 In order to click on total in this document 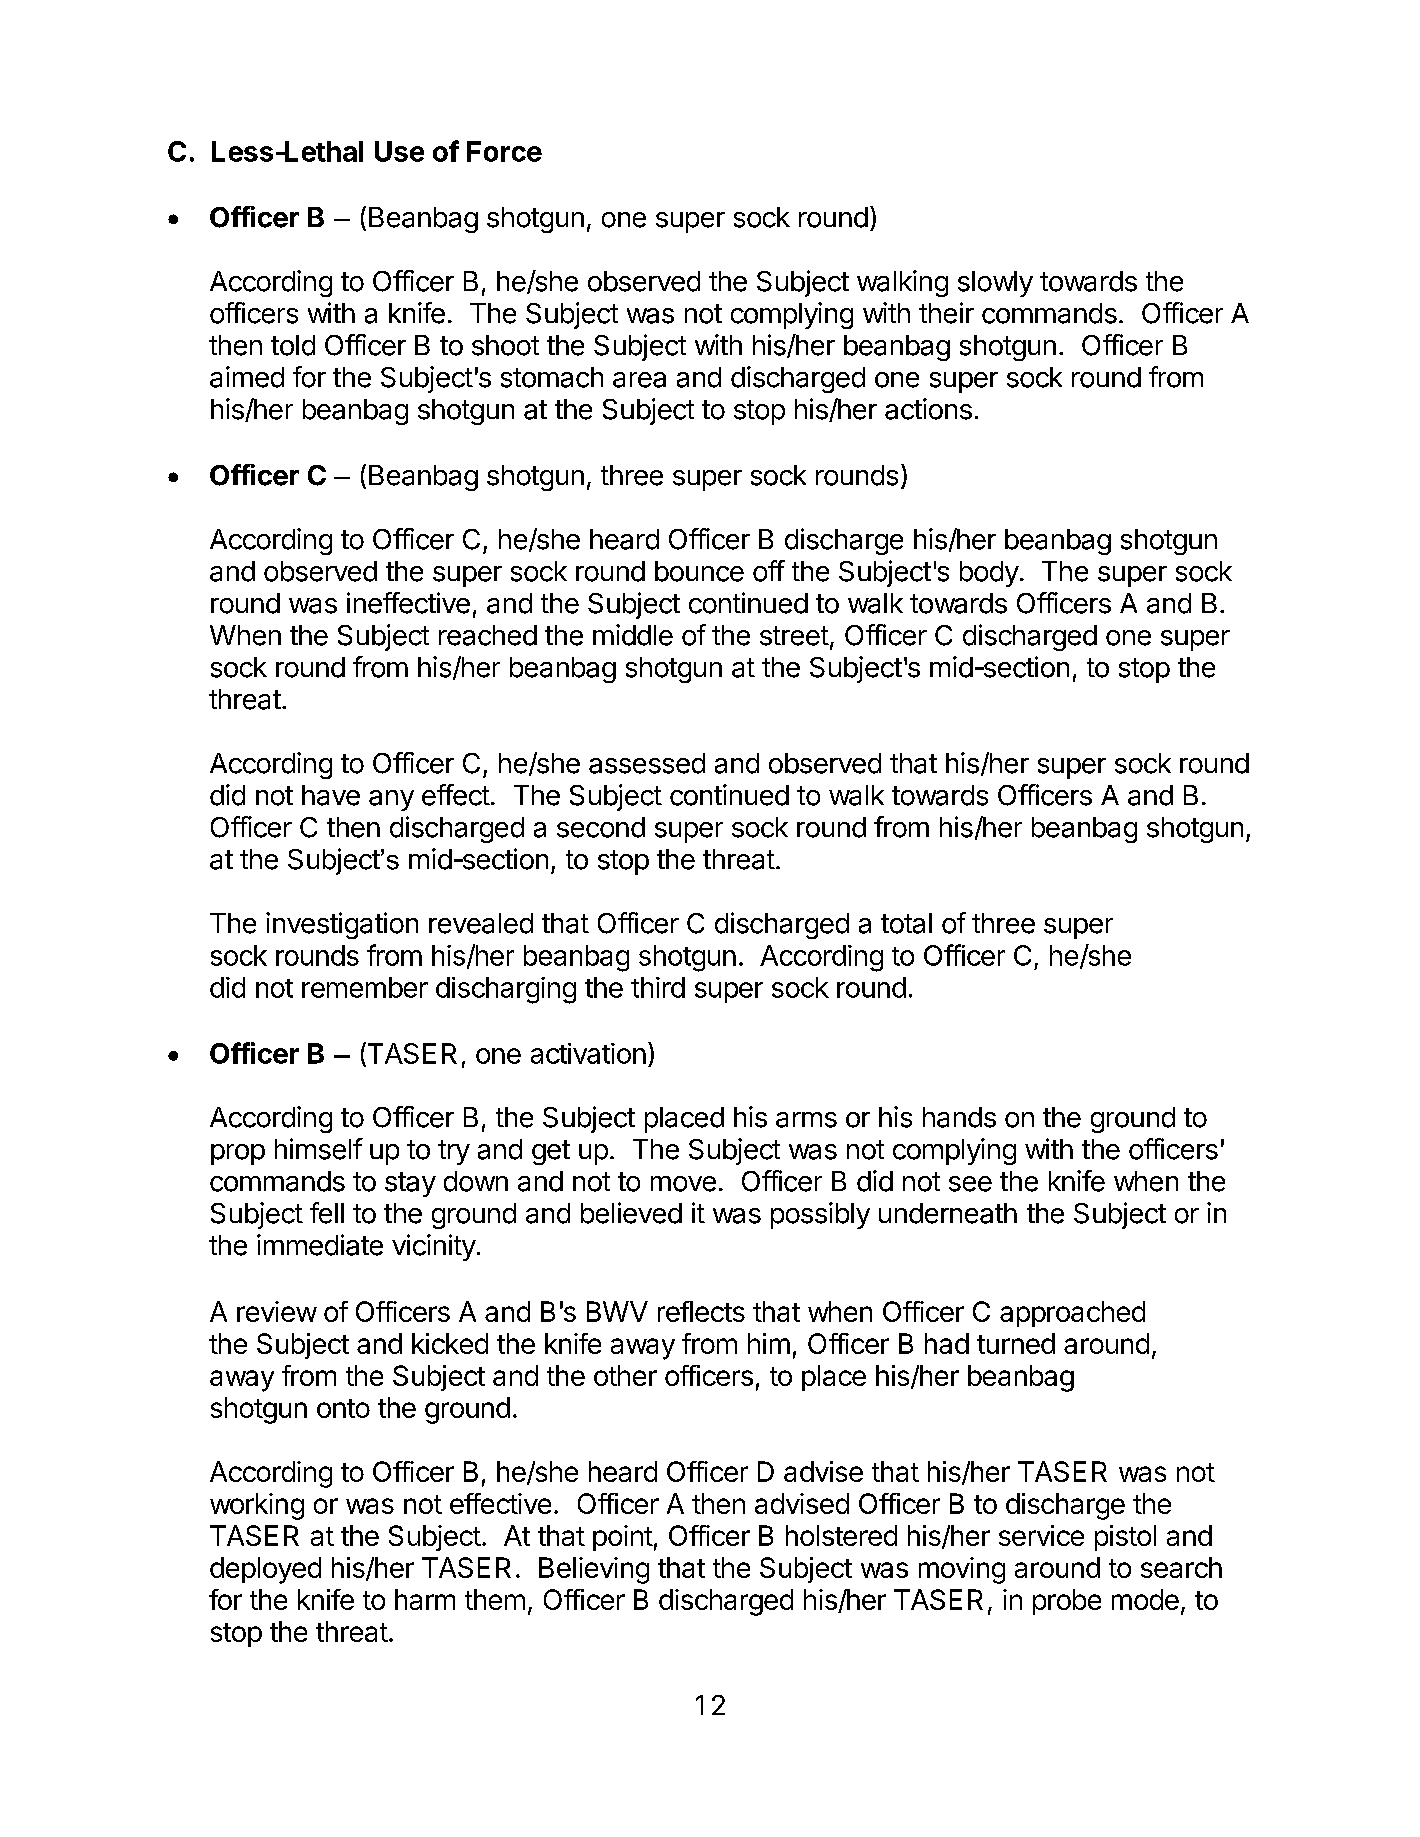, I will do `click(906, 923)`.
